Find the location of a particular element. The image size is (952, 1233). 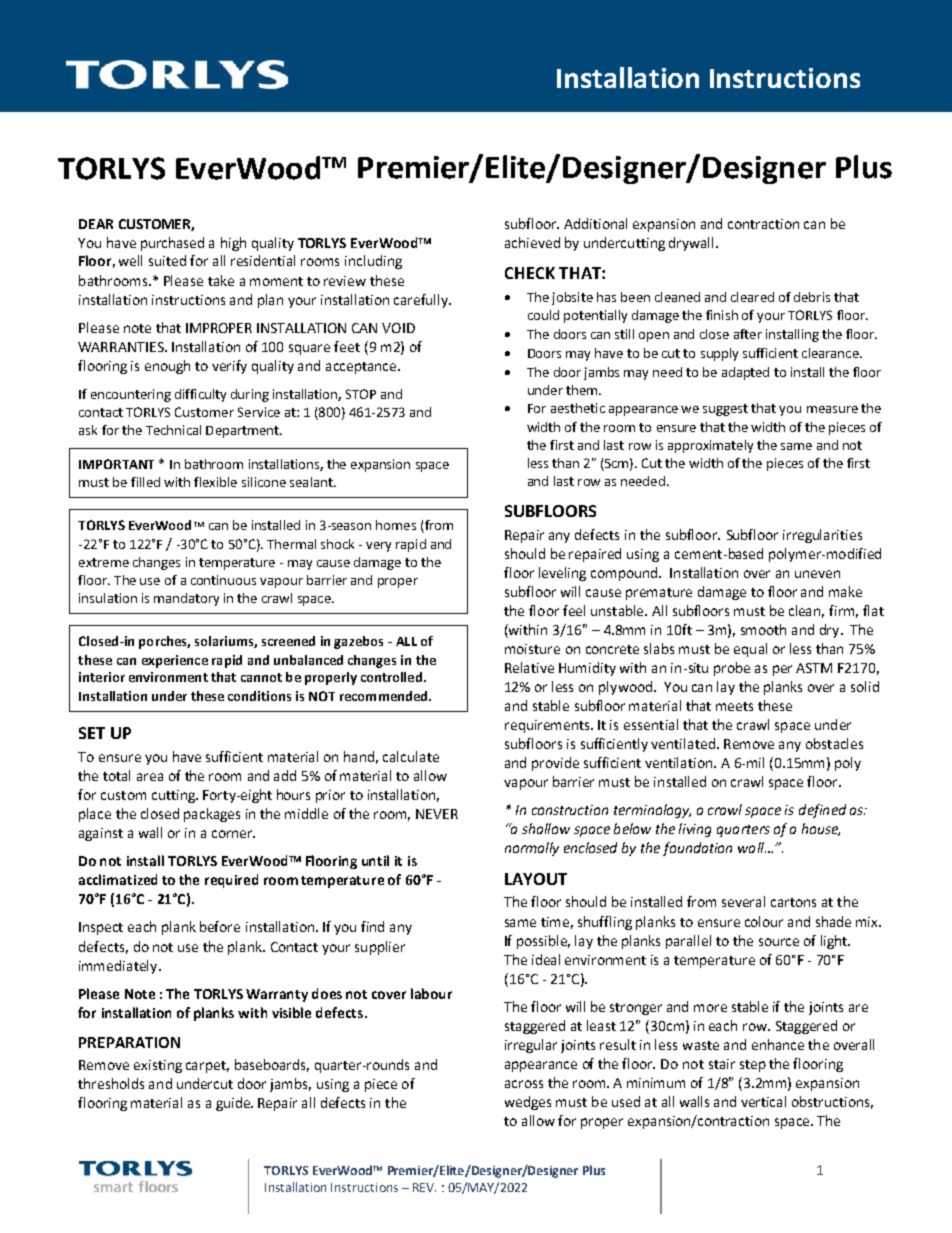

NEVER is located at coordinates (437, 814).
